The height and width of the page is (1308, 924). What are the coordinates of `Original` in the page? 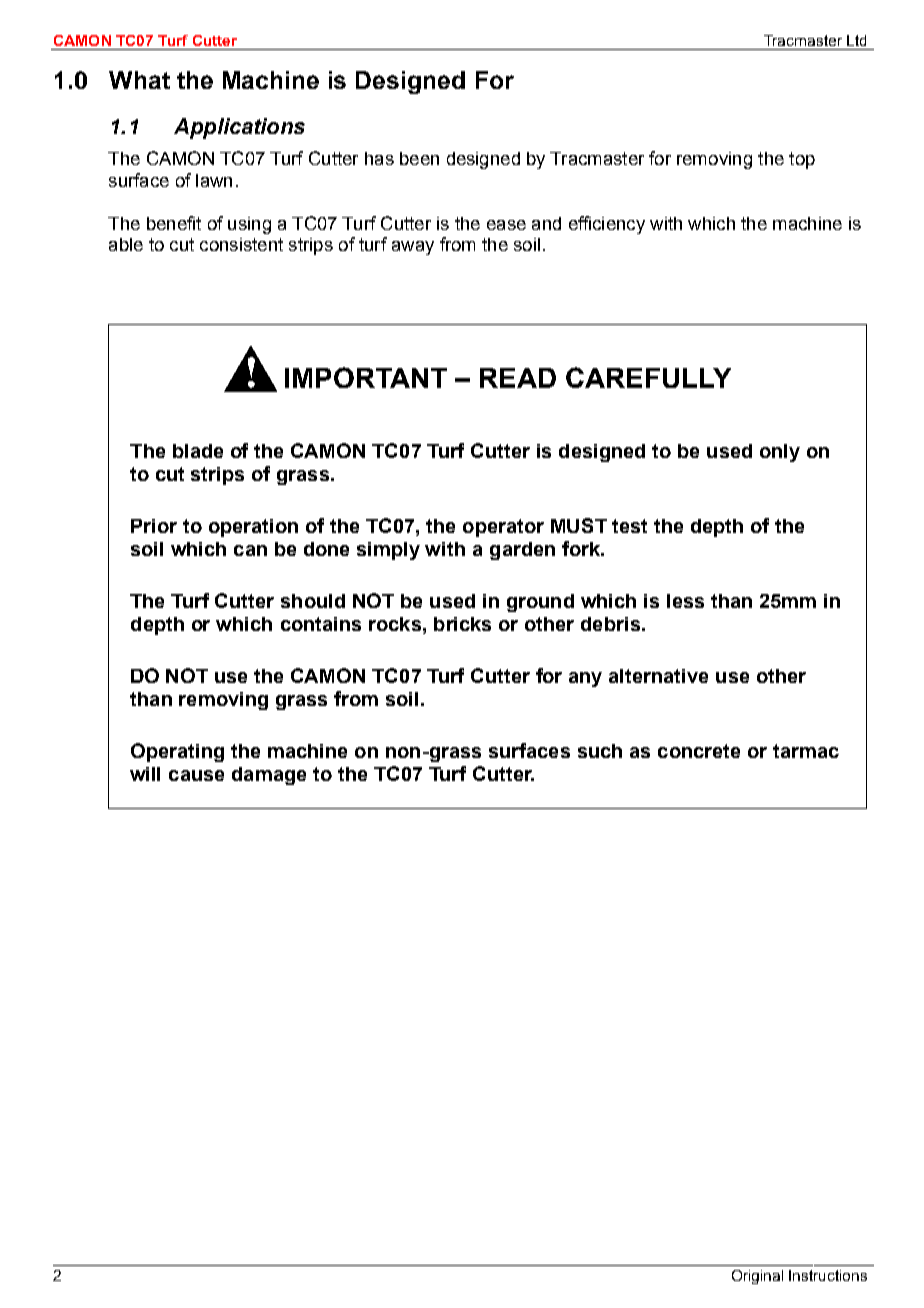 It's located at (757, 1277).
